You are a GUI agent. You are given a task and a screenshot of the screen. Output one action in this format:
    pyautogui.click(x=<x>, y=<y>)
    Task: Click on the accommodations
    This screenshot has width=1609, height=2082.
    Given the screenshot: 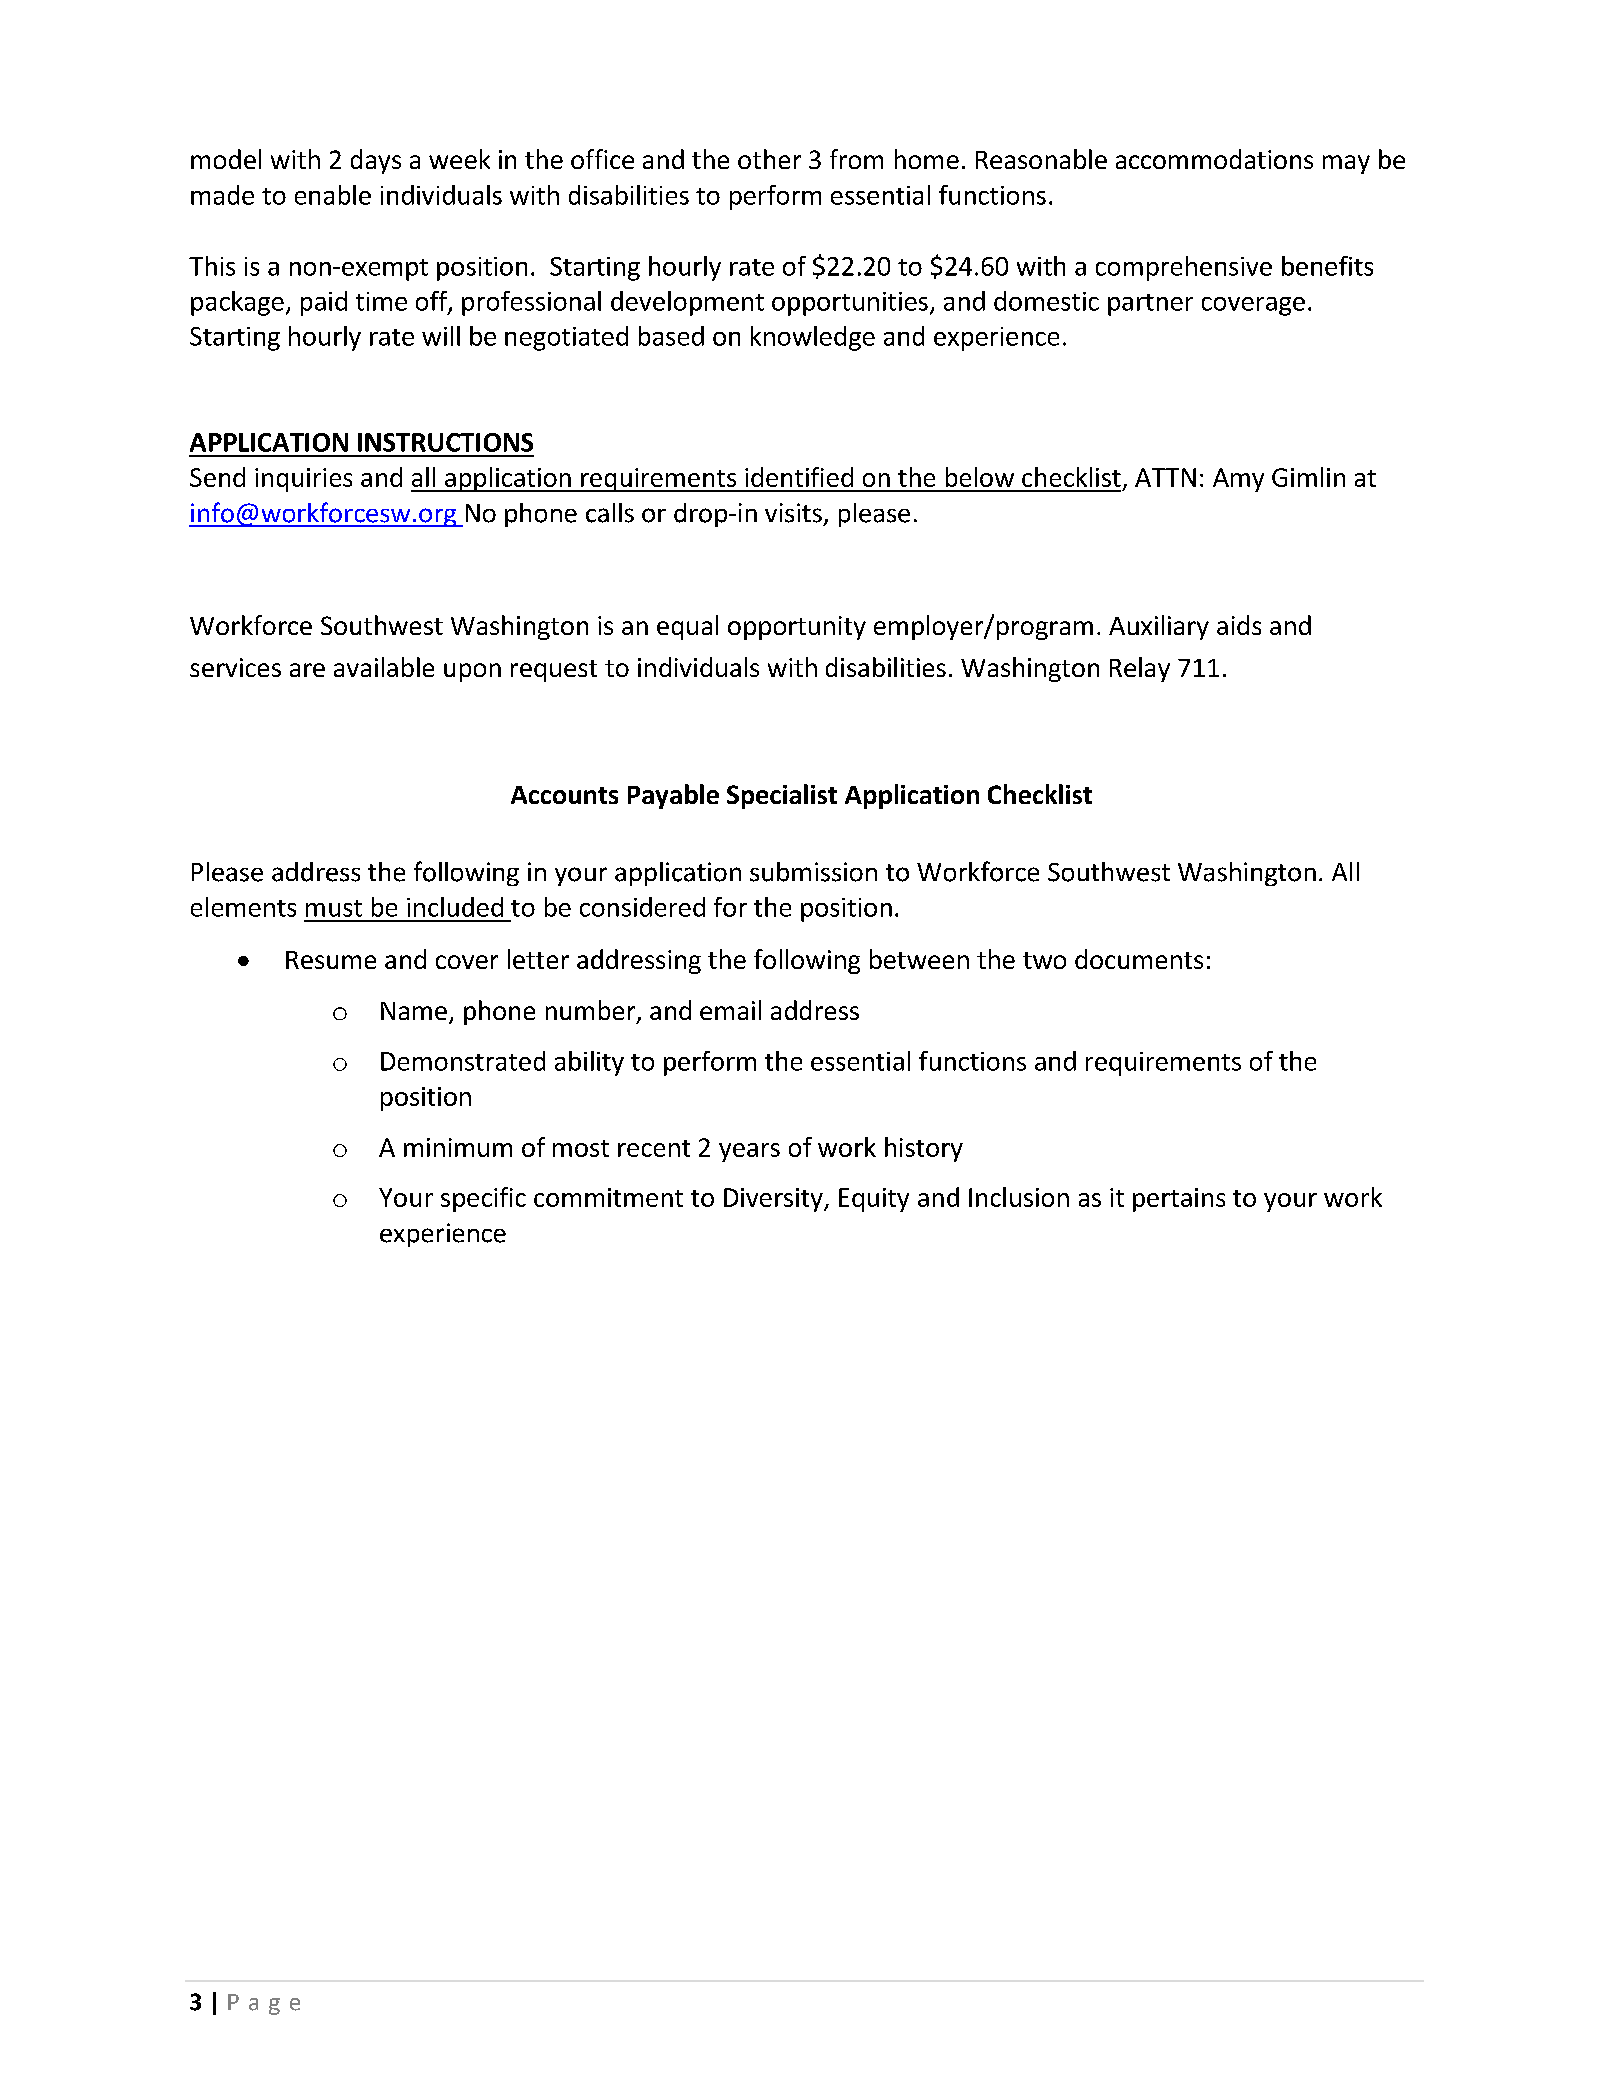 What is the action you would take?
    pyautogui.click(x=1214, y=159)
